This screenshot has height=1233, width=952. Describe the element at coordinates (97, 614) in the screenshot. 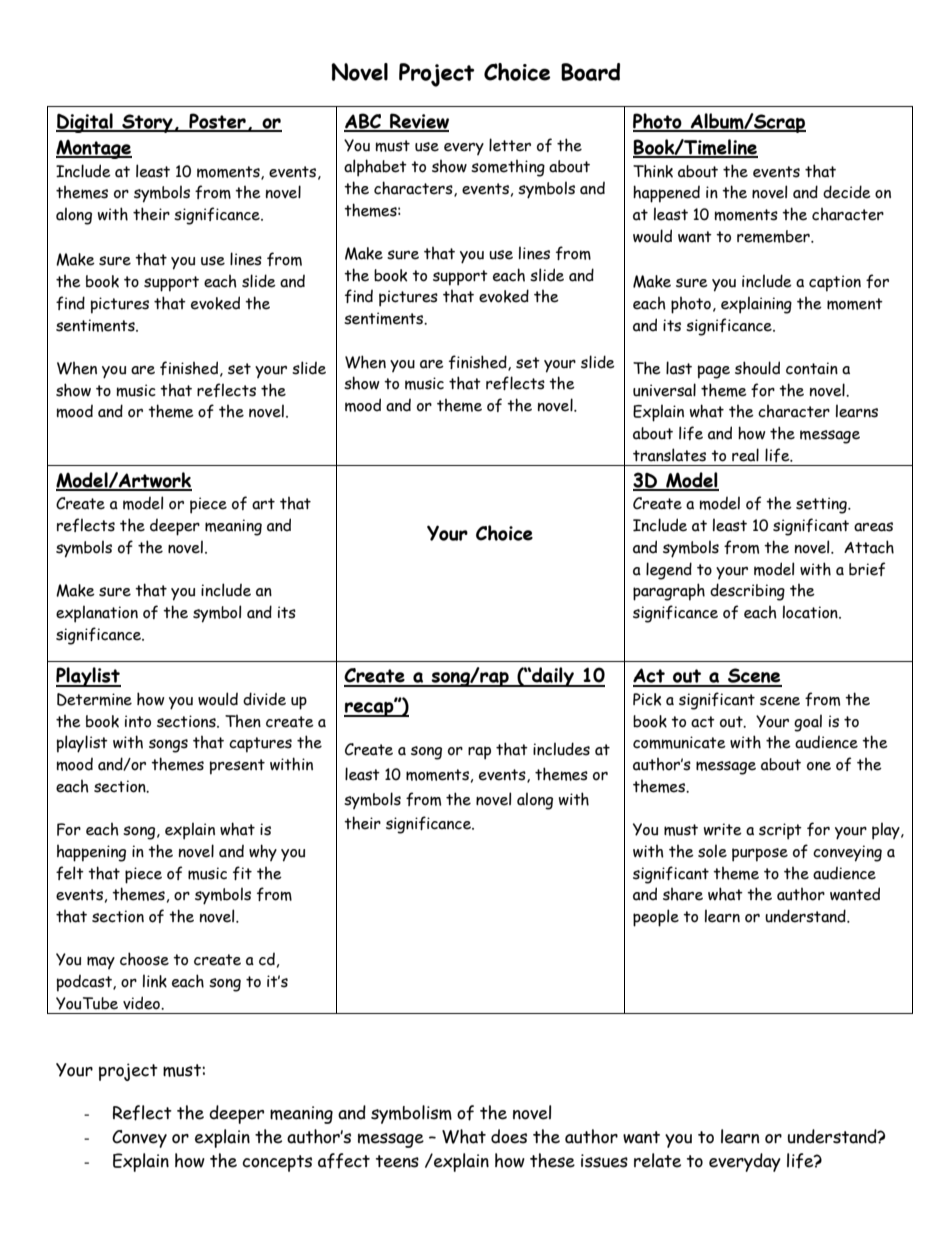

I see `explanation` at that location.
